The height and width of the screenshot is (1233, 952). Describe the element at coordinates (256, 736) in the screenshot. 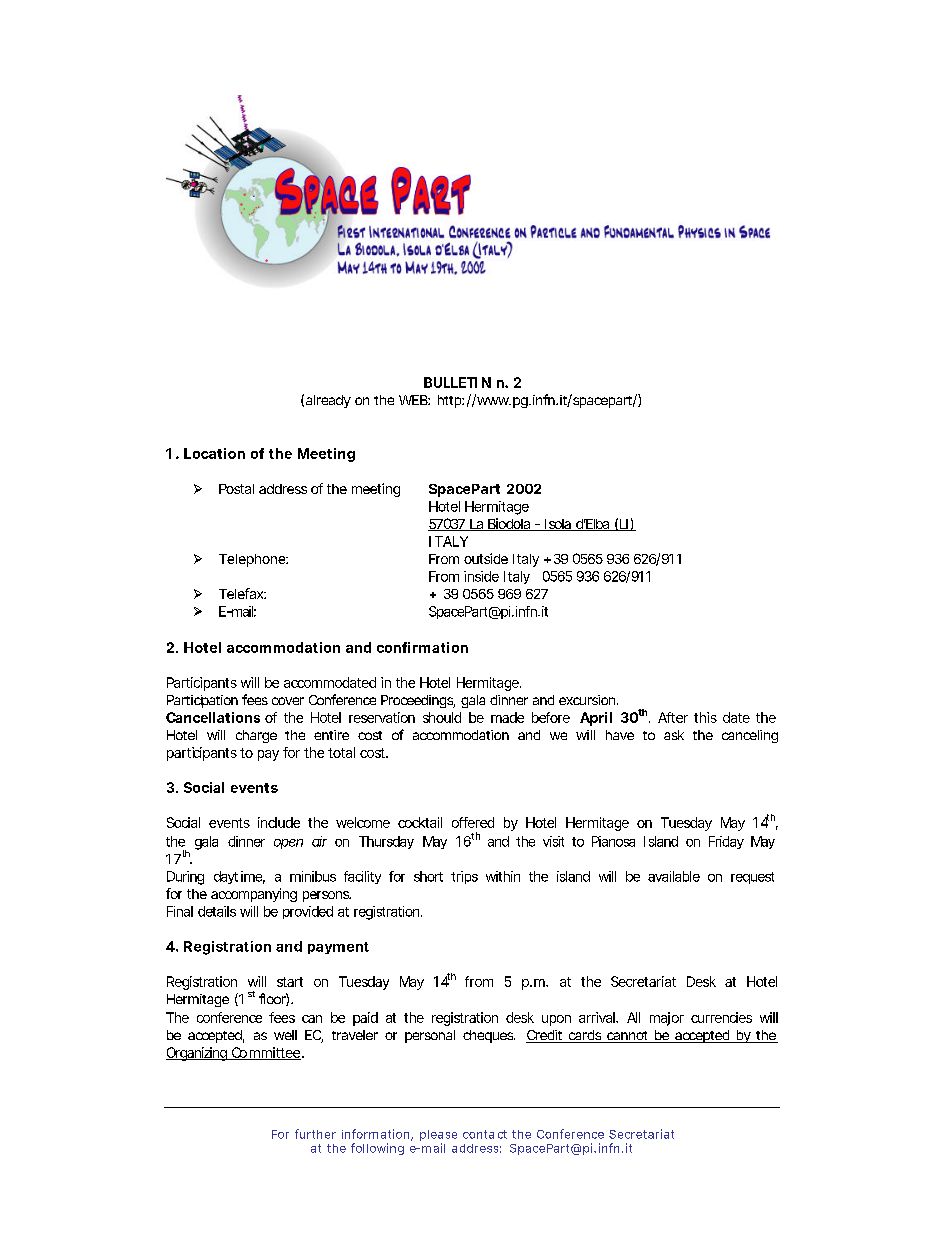

I see `charge` at that location.
